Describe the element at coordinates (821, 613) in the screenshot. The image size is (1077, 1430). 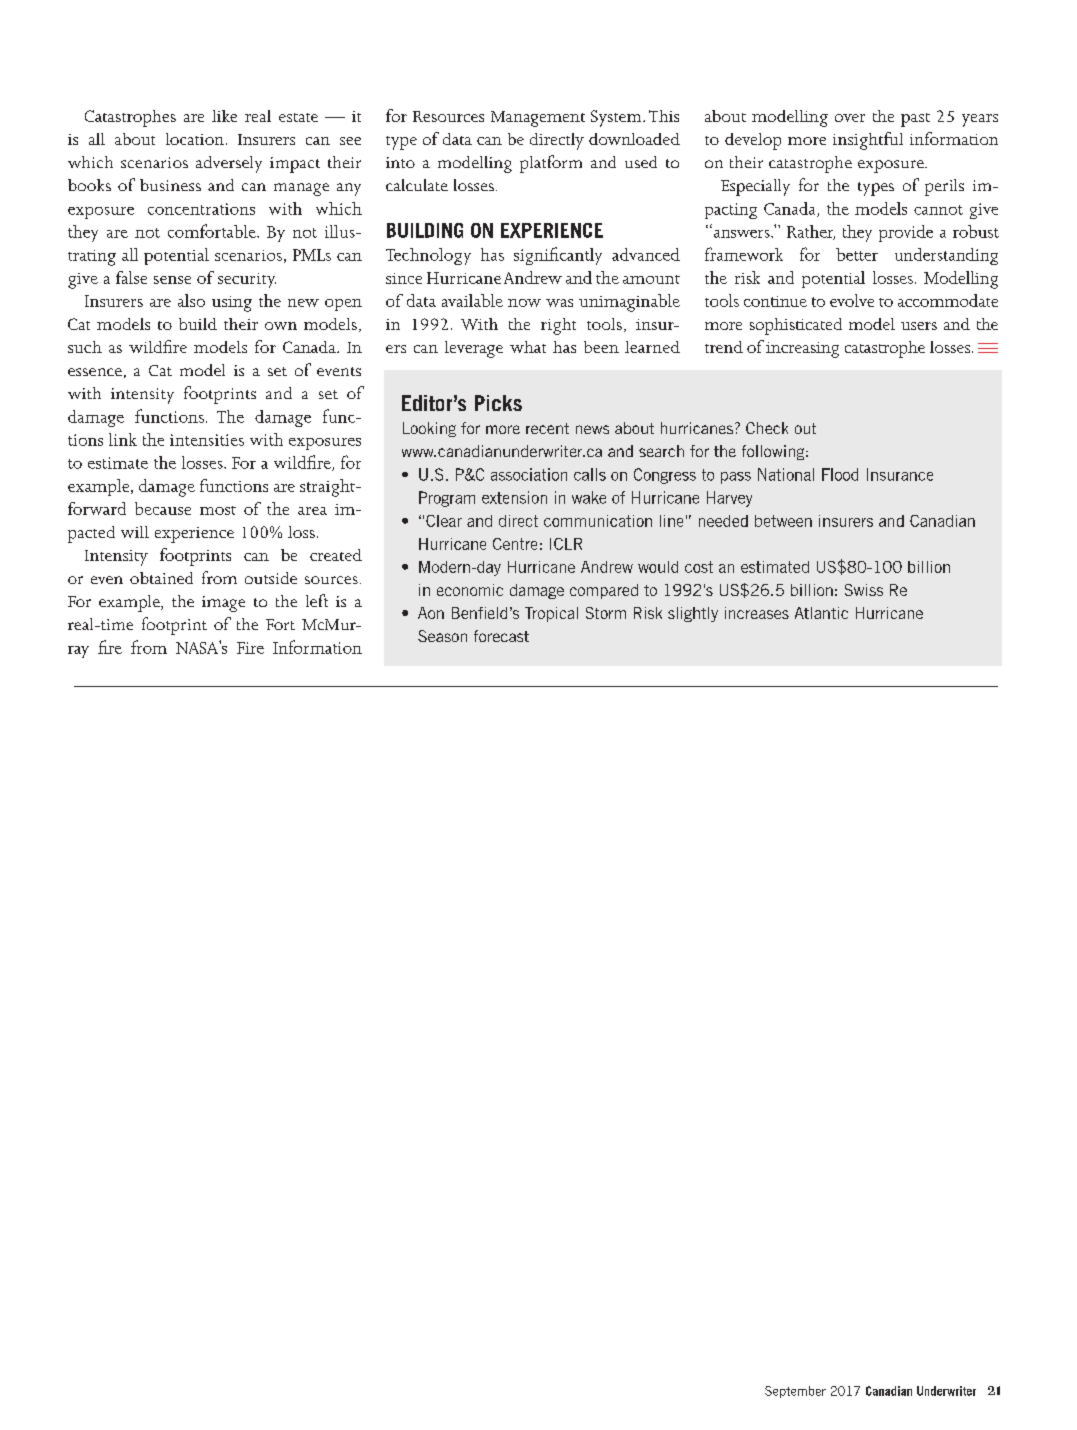
I see `Atlantic` at that location.
